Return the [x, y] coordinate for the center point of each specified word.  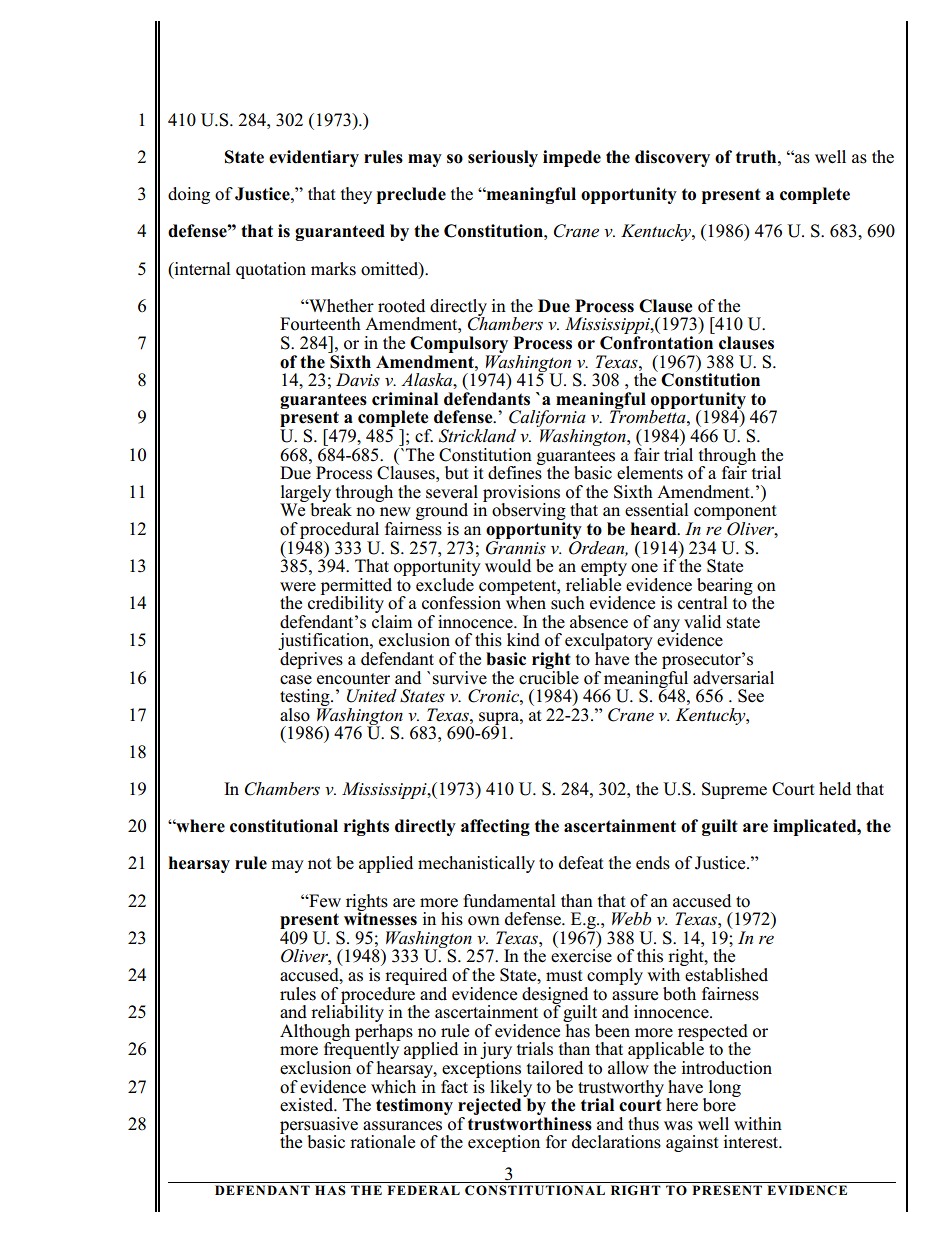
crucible [549, 676]
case [296, 680]
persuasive [319, 1126]
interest [752, 1142]
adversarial [733, 678]
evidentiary [314, 158]
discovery [672, 158]
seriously [503, 158]
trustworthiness [530, 1124]
